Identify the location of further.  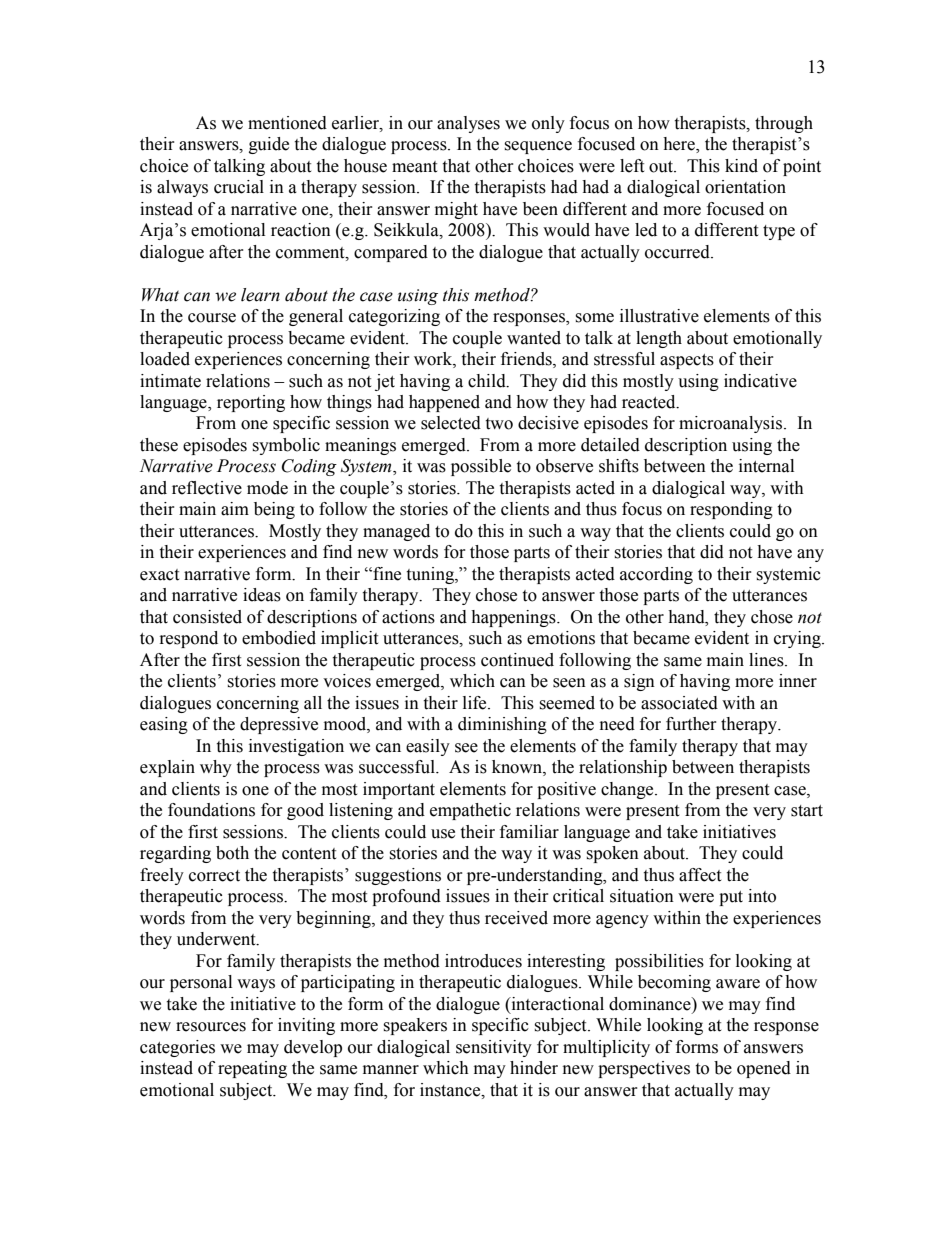
(691, 724).
